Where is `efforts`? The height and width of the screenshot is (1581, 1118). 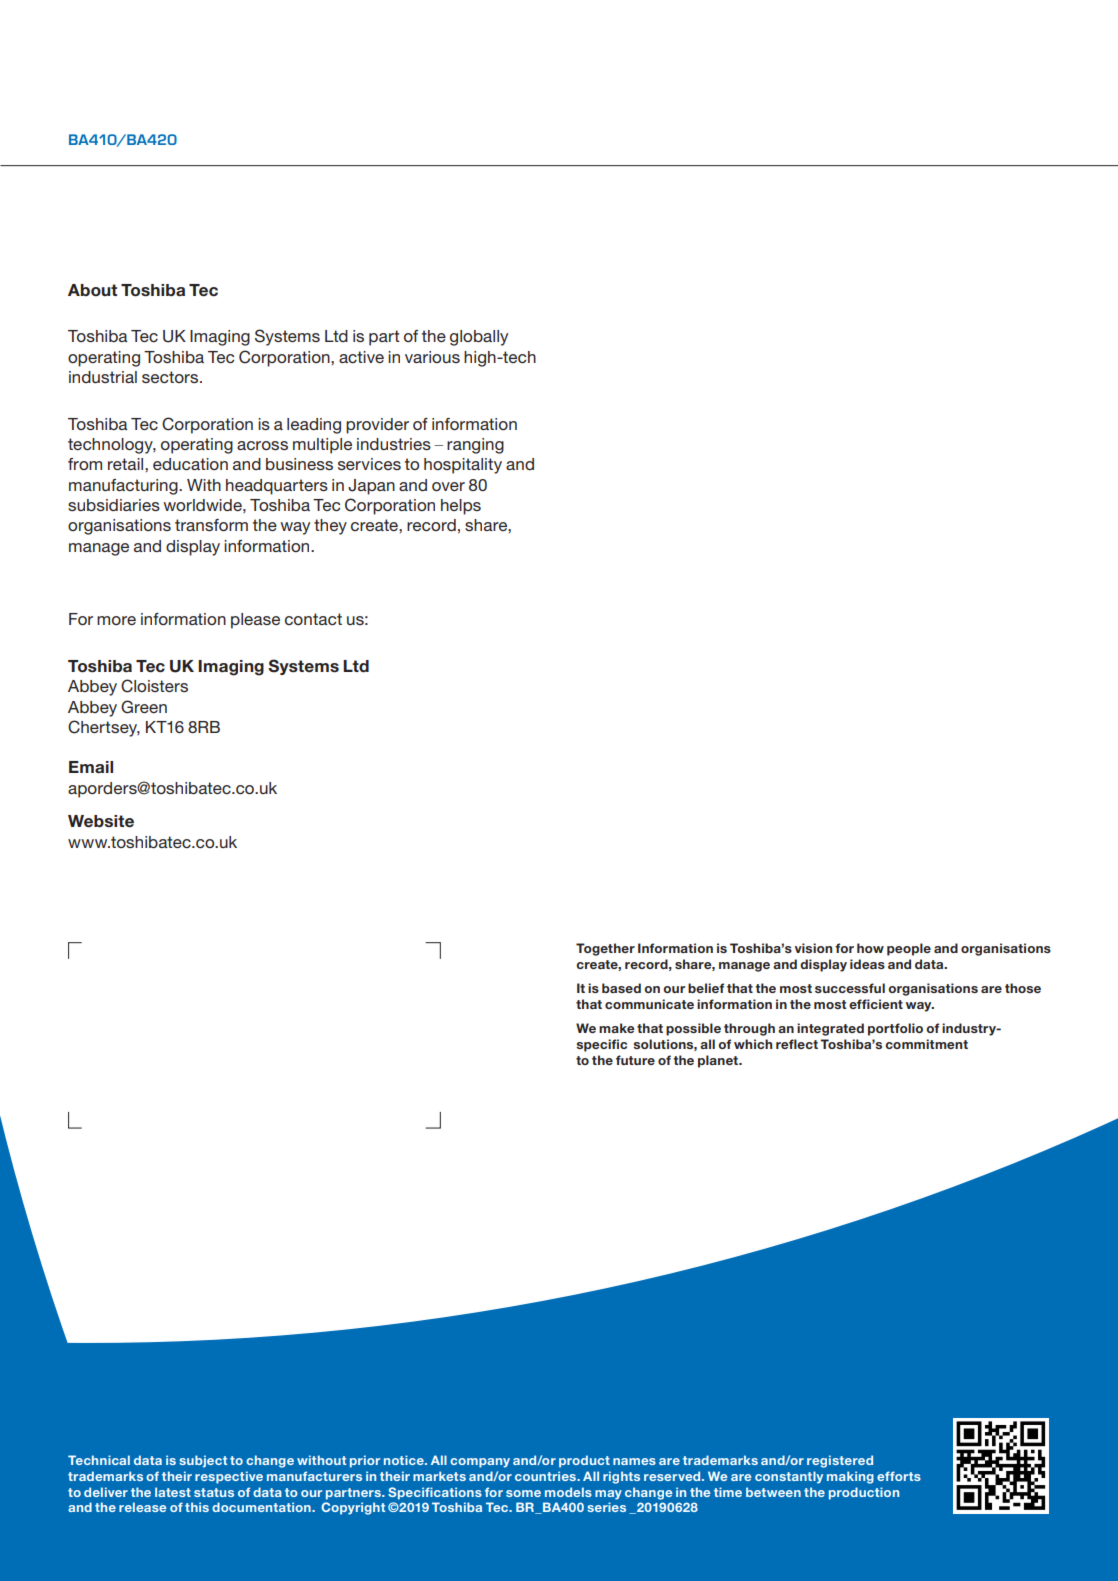 efforts is located at coordinates (899, 1476).
